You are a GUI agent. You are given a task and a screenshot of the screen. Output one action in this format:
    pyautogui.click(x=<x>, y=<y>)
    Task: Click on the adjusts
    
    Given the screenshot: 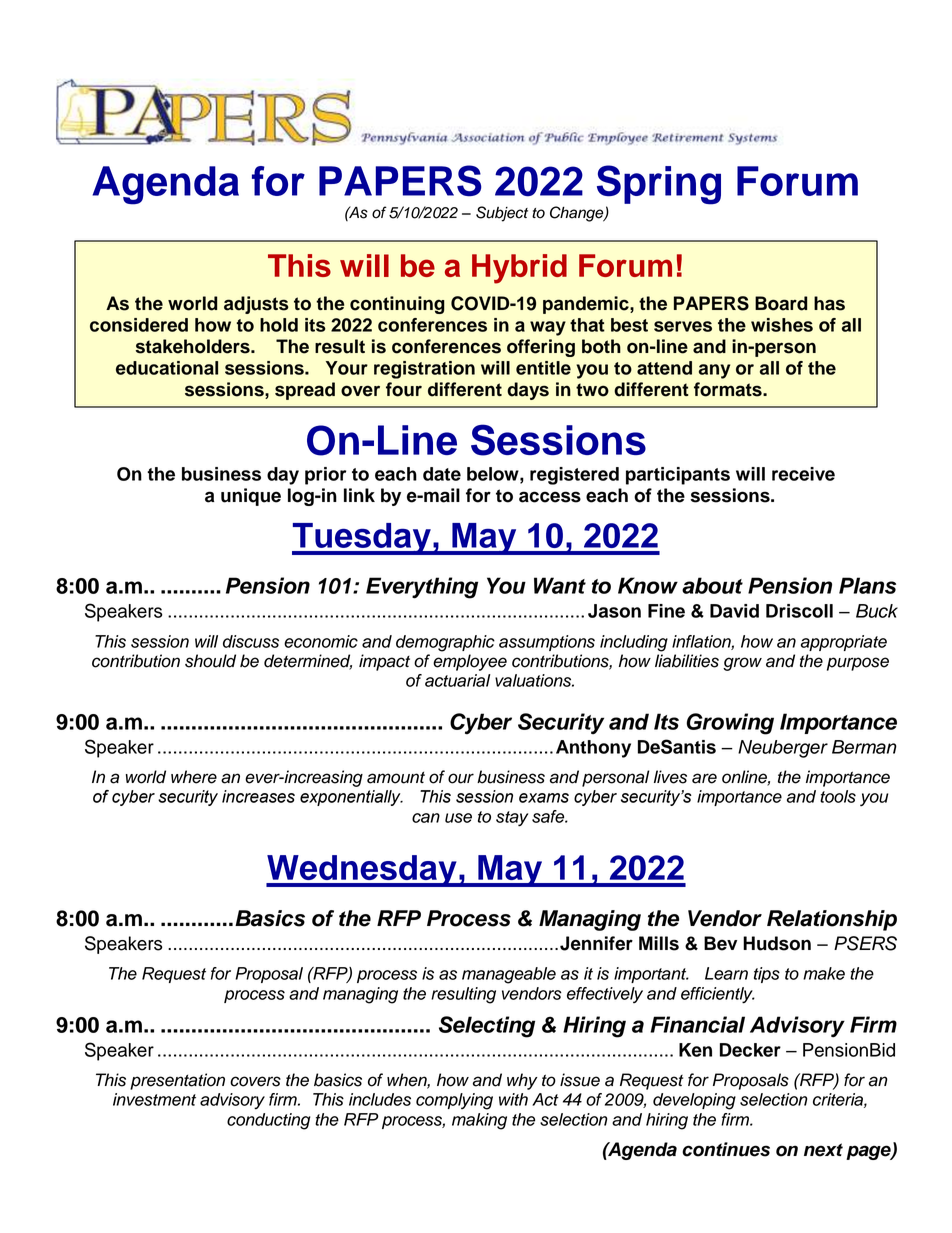 What is the action you would take?
    pyautogui.click(x=256, y=305)
